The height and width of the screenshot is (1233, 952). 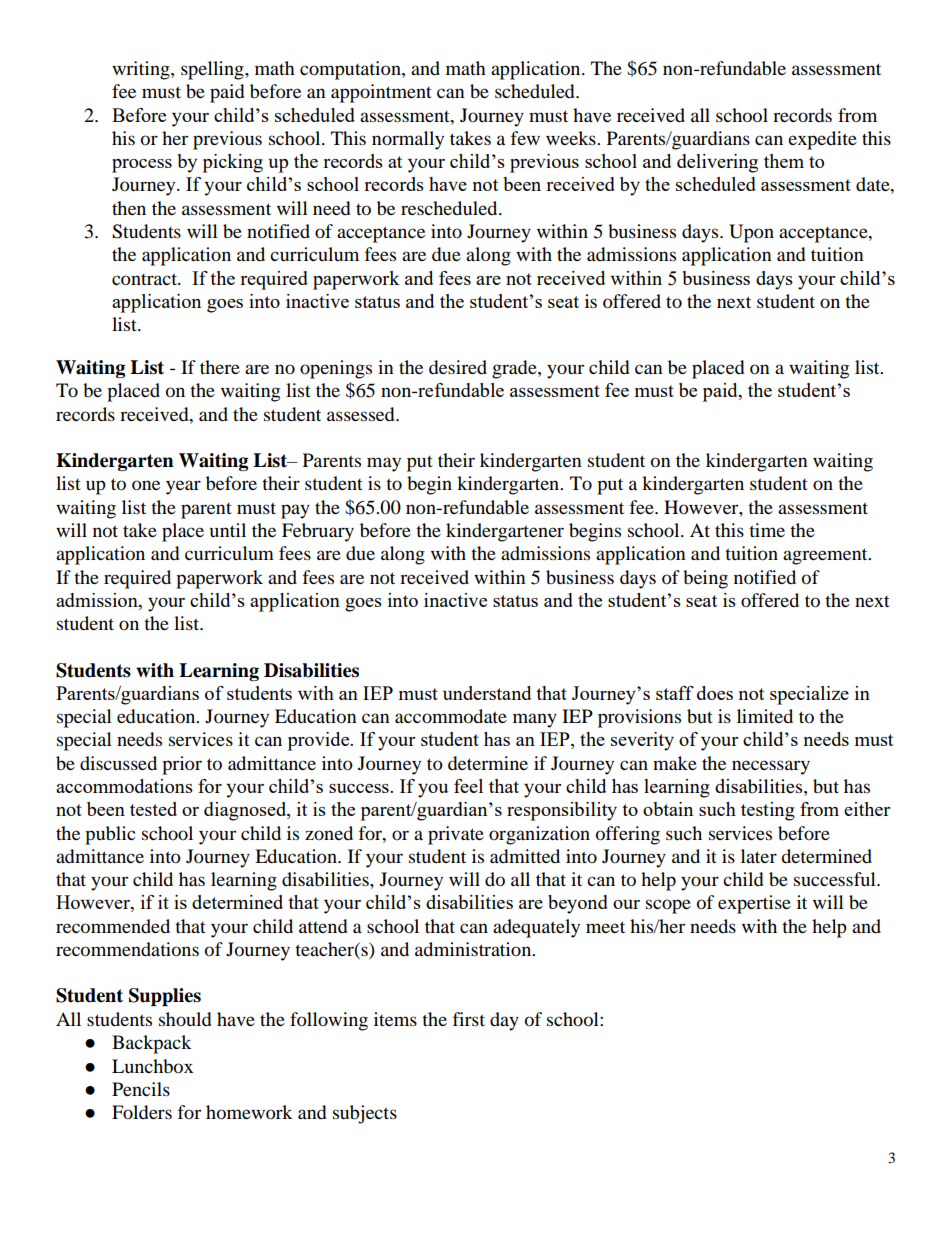 I want to click on expedite, so click(x=822, y=140).
